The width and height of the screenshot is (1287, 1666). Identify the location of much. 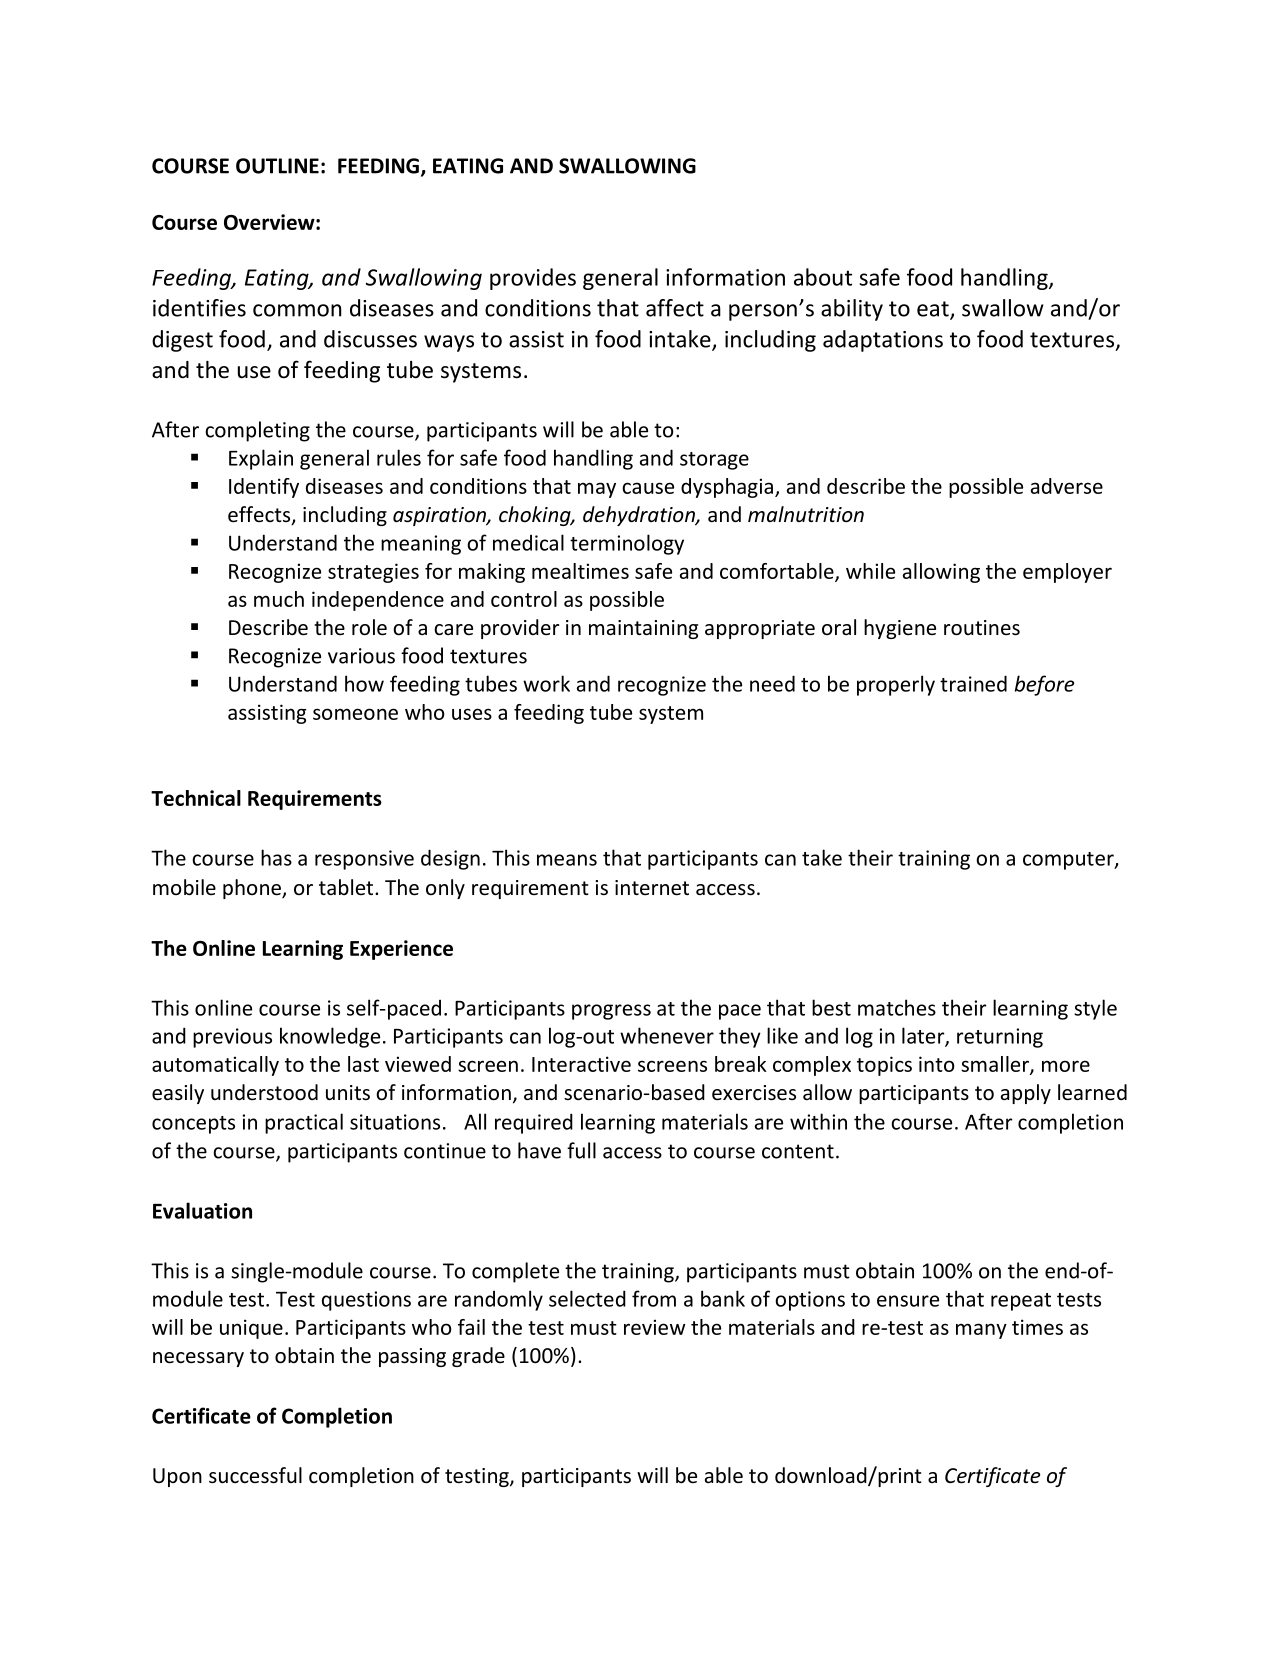
(279, 599).
